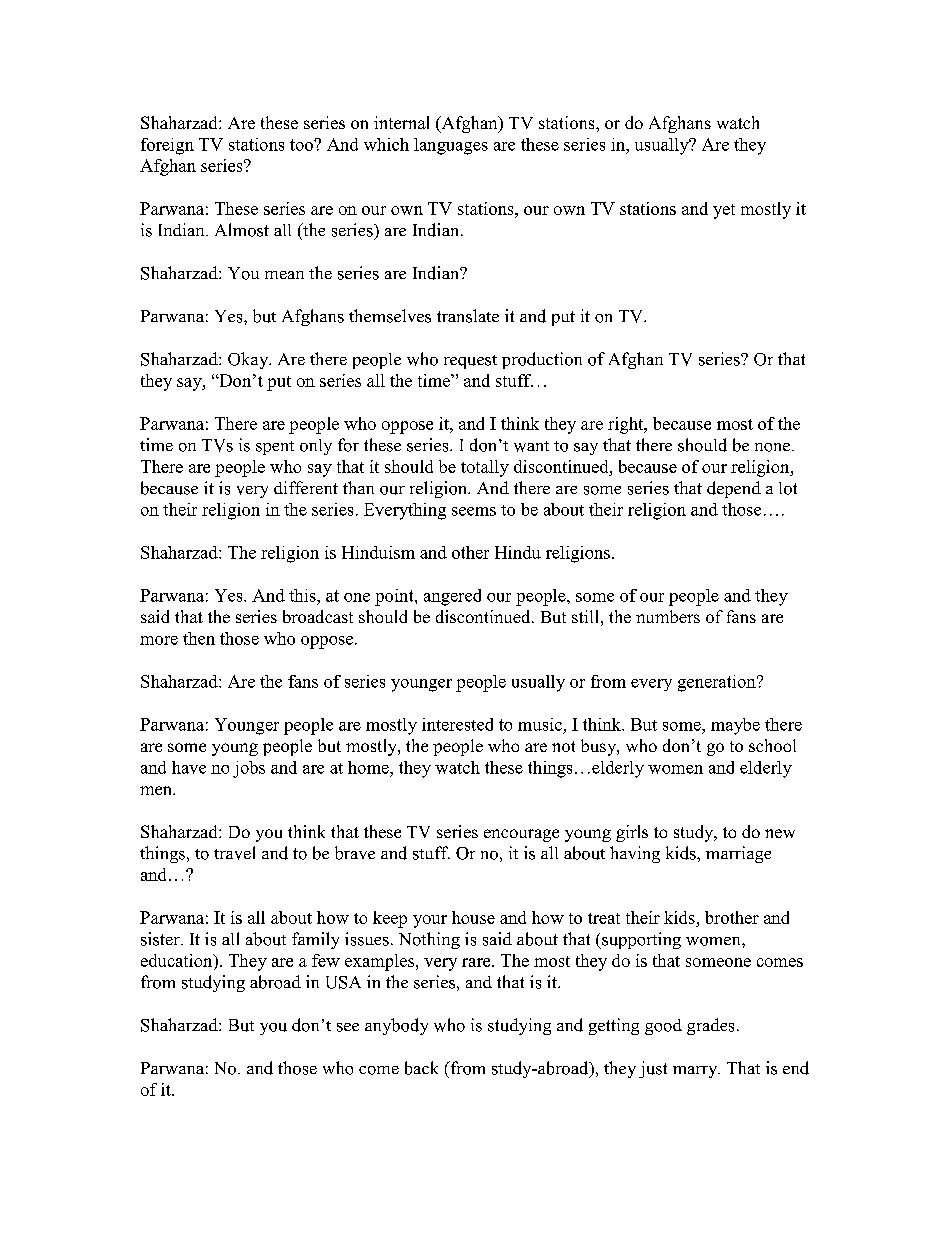 The image size is (952, 1233). What do you see at coordinates (718, 683) in the page?
I see `generation` at bounding box center [718, 683].
